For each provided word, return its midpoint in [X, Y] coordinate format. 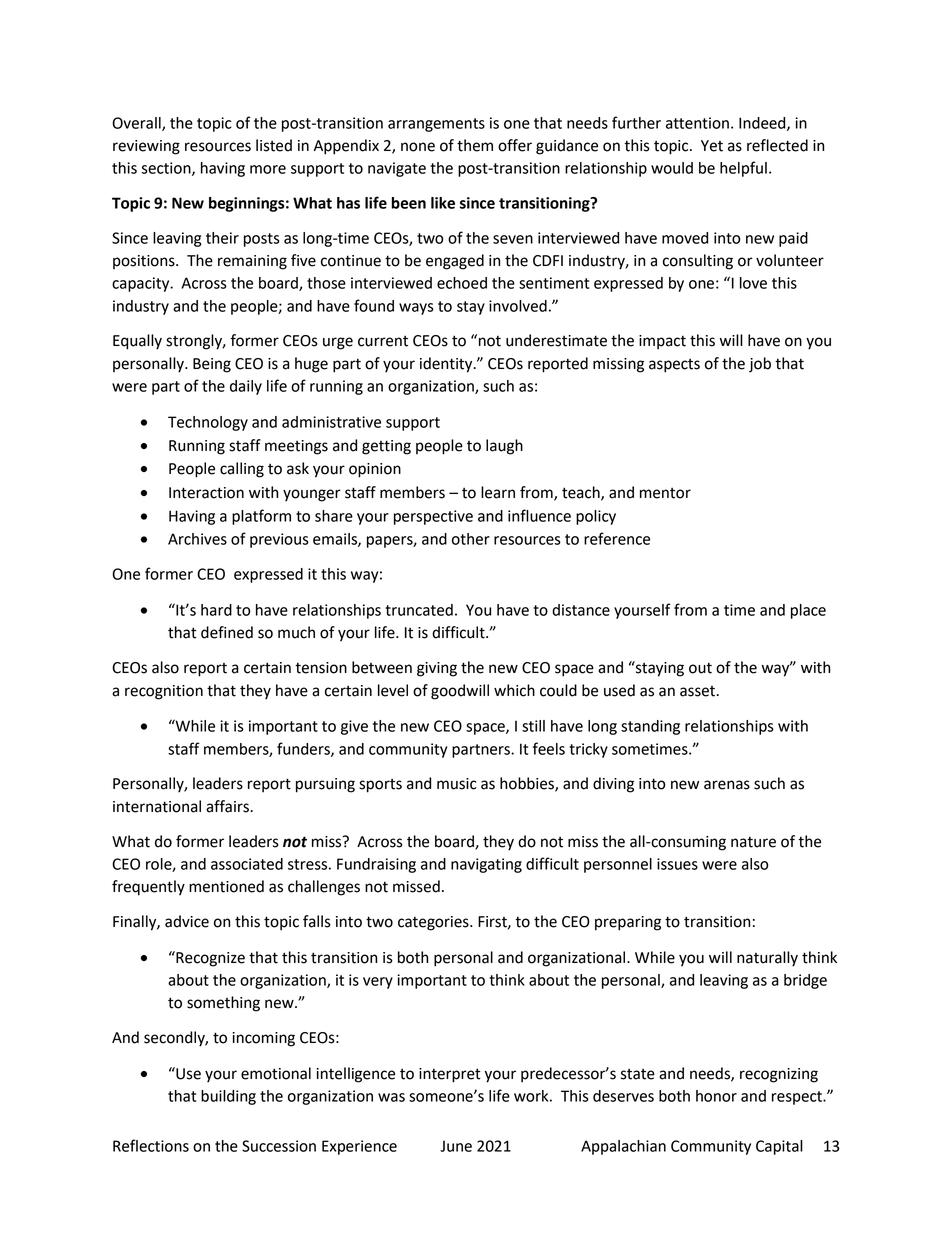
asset [698, 691]
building [228, 1097]
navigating [486, 865]
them [475, 145]
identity [447, 365]
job [760, 365]
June [456, 1146]
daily [246, 387]
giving [437, 669]
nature [753, 842]
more [268, 169]
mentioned [226, 886]
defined [227, 632]
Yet [712, 146]
